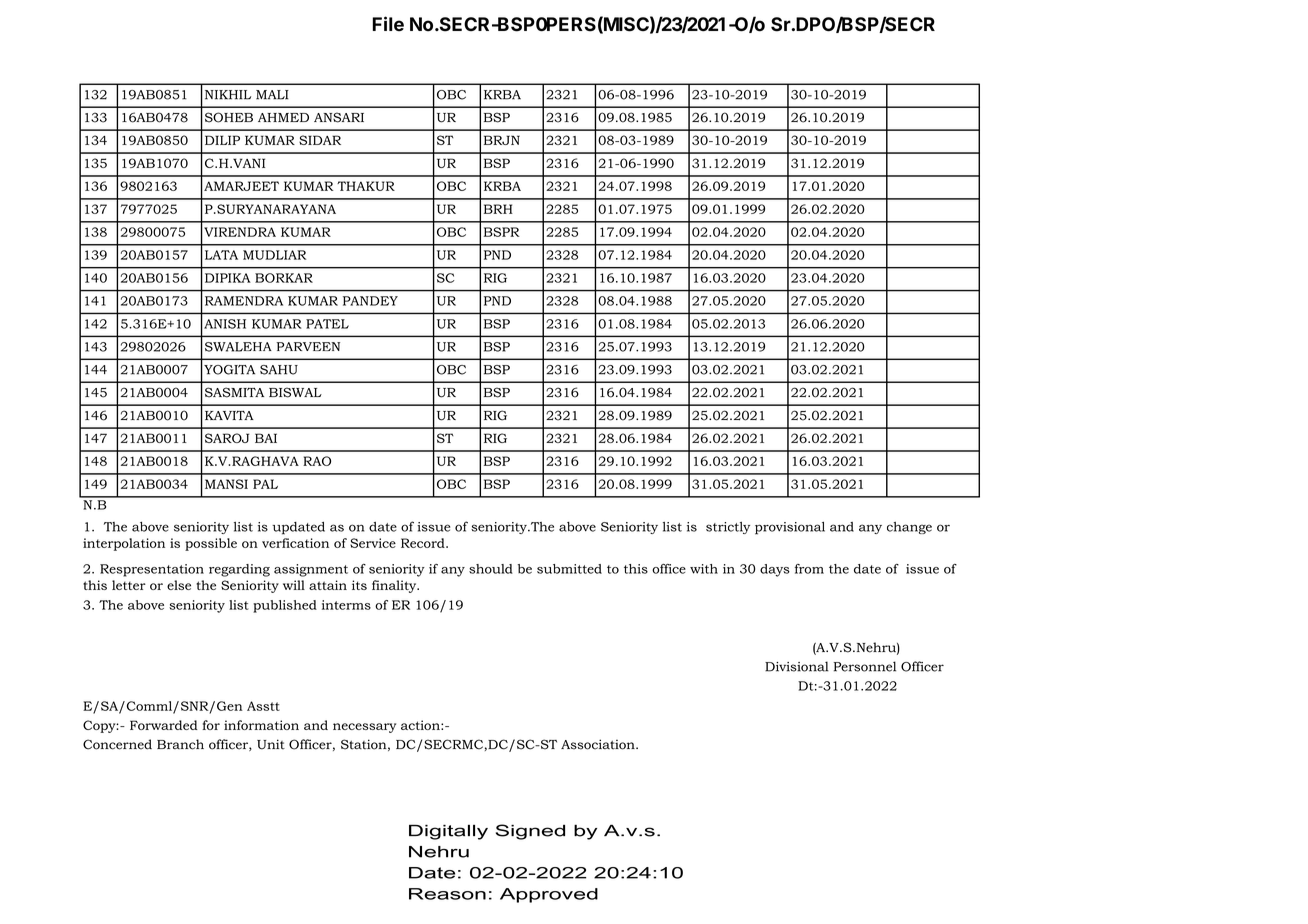 This document has width=1308, height=924. Describe the element at coordinates (388, 24) in the document. I see `File` at that location.
